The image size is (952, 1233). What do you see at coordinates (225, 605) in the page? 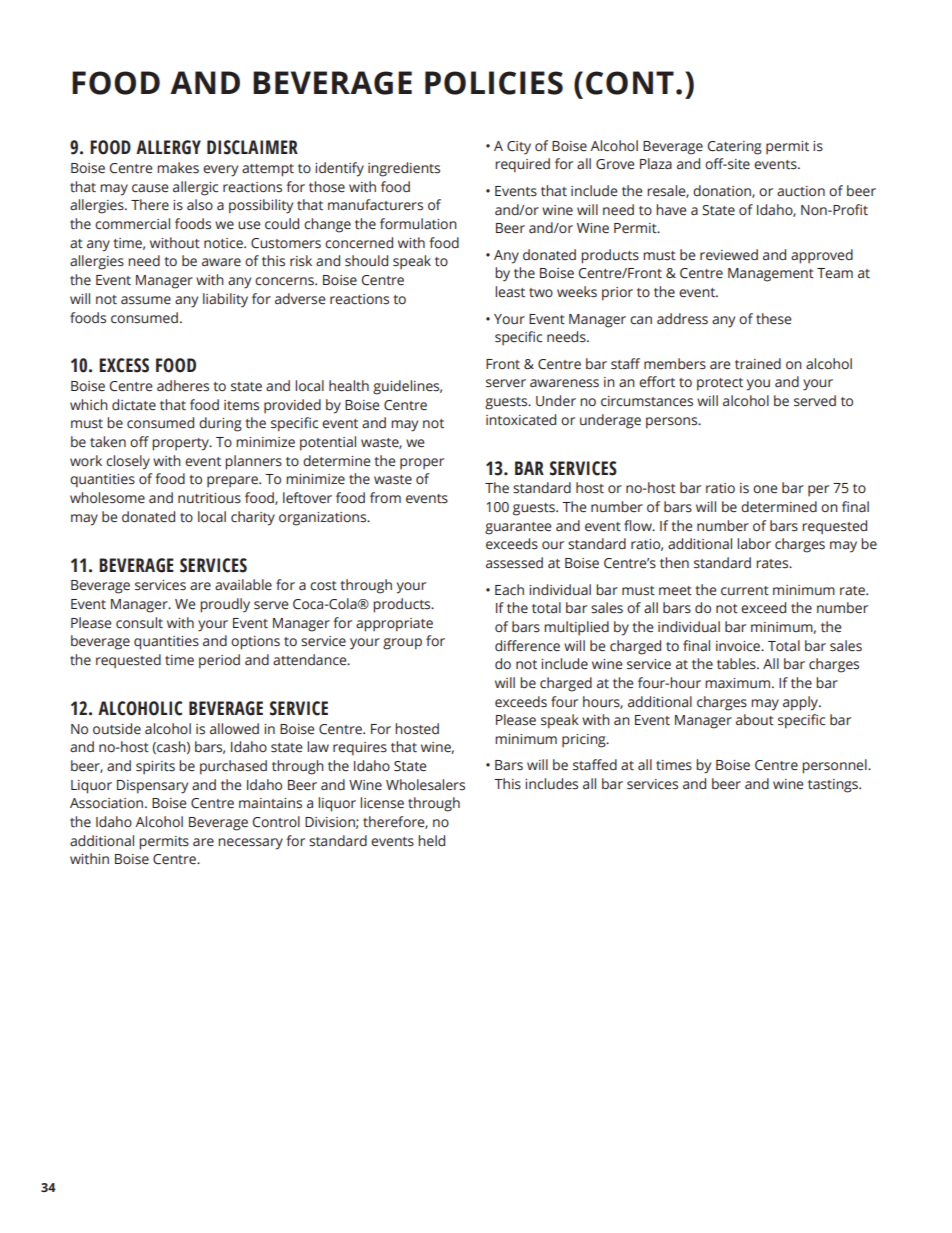
I see `proudly` at bounding box center [225, 605].
